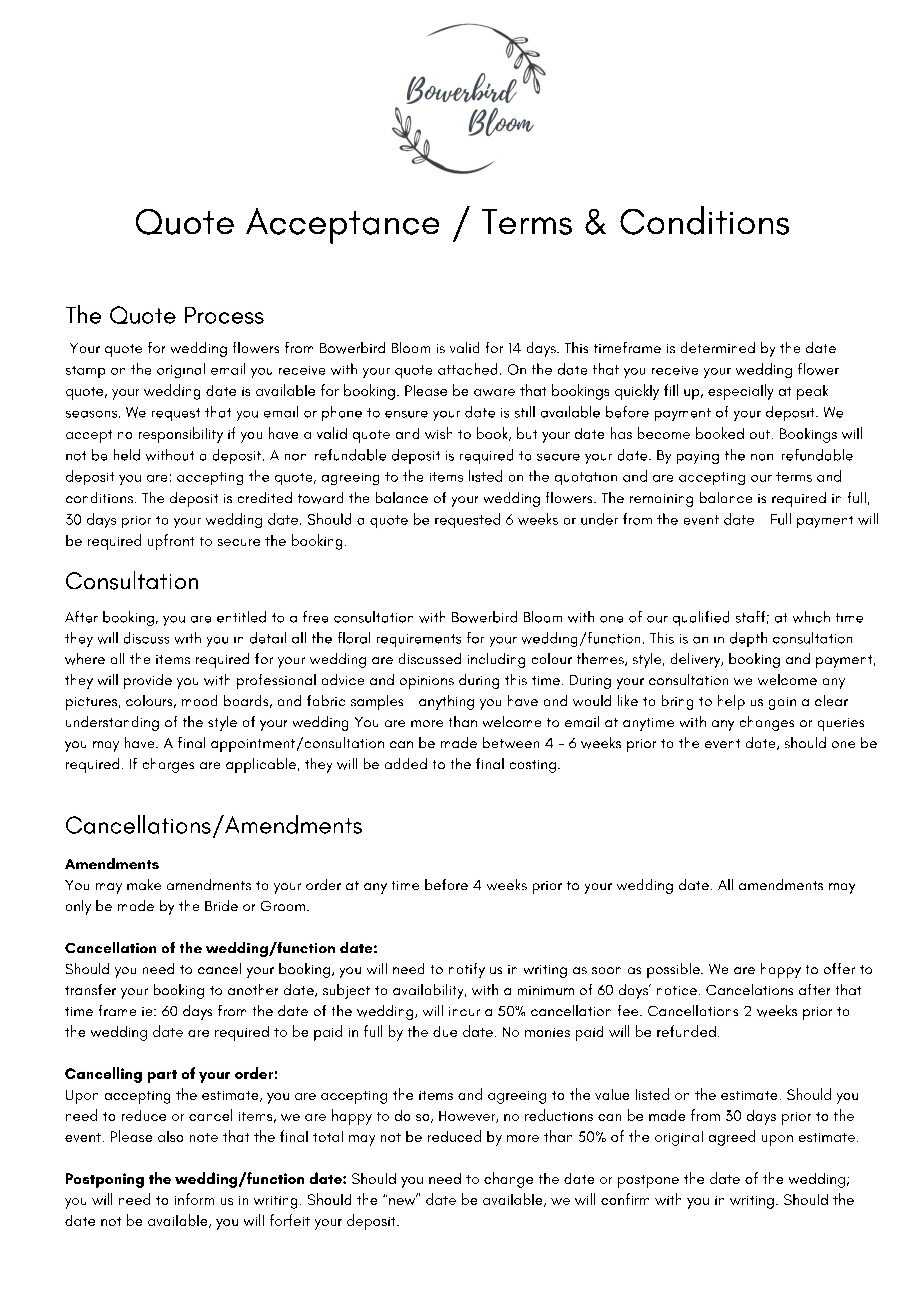  I want to click on determined, so click(718, 347).
